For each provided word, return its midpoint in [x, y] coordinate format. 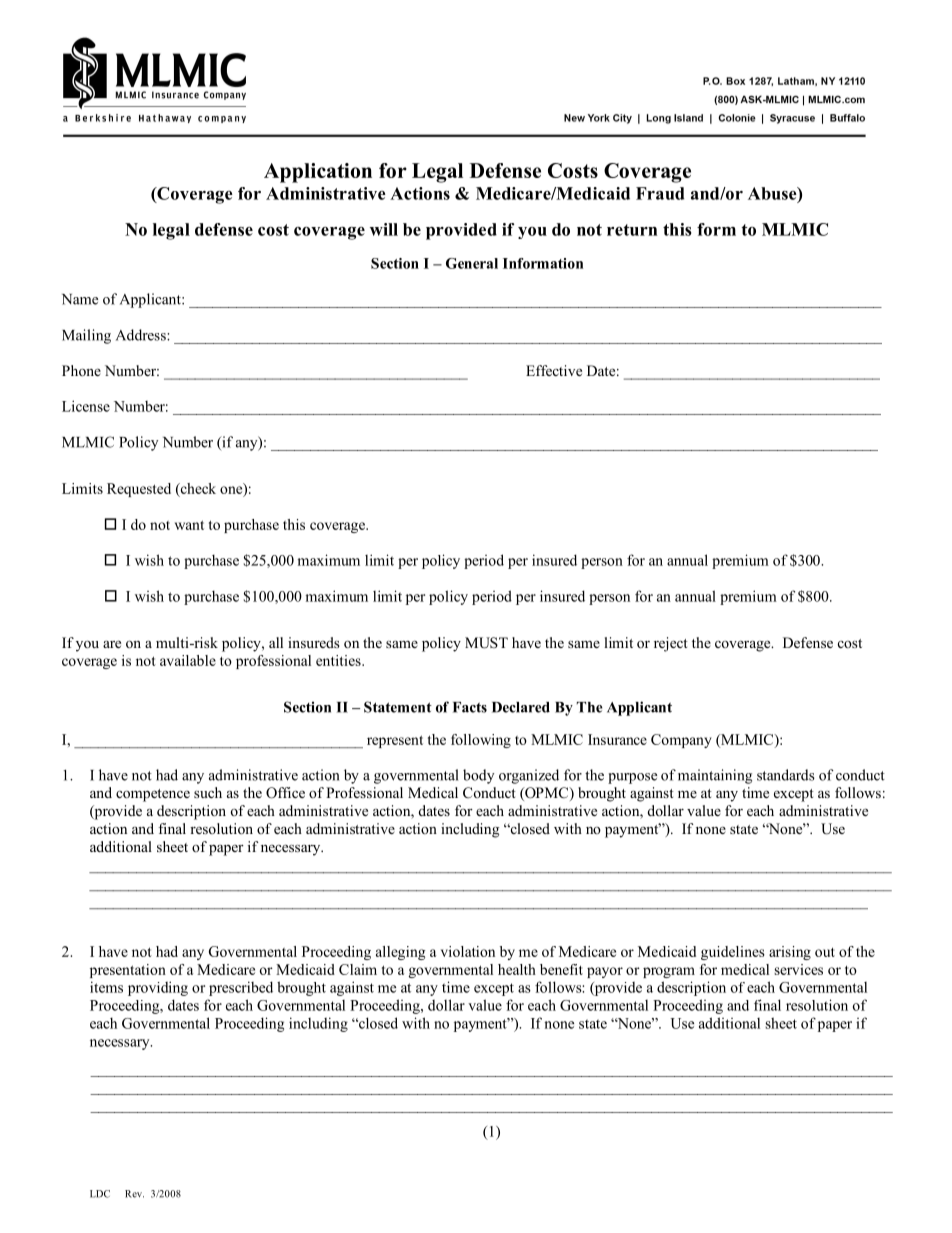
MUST [486, 643]
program [669, 972]
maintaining [715, 776]
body [478, 776]
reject [671, 644]
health [517, 969]
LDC [100, 1194]
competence [153, 795]
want [189, 525]
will [384, 229]
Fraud [660, 193]
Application [318, 173]
